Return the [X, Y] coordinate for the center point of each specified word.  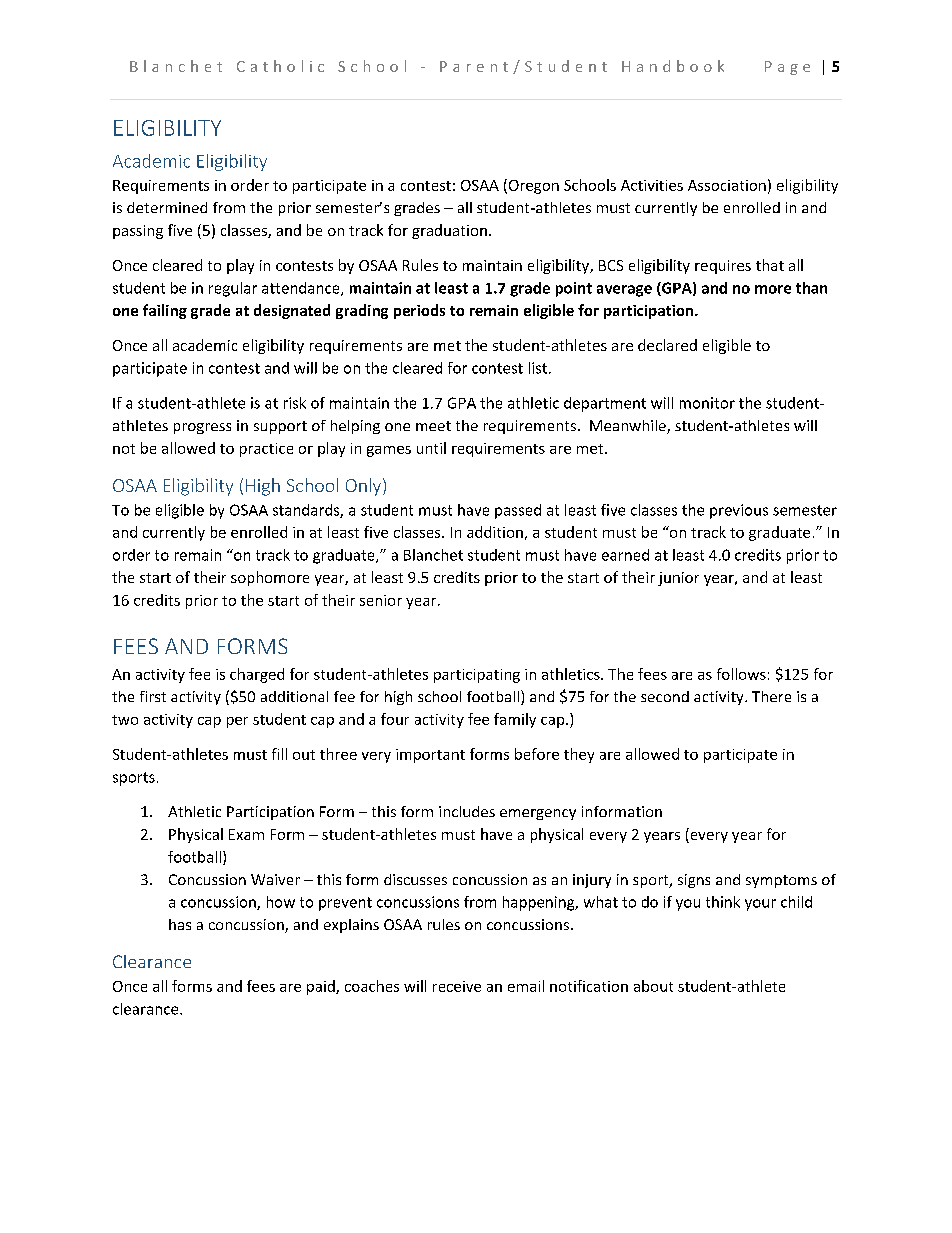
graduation [449, 231]
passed [518, 511]
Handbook [673, 66]
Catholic [280, 66]
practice [266, 450]
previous [739, 511]
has [180, 924]
